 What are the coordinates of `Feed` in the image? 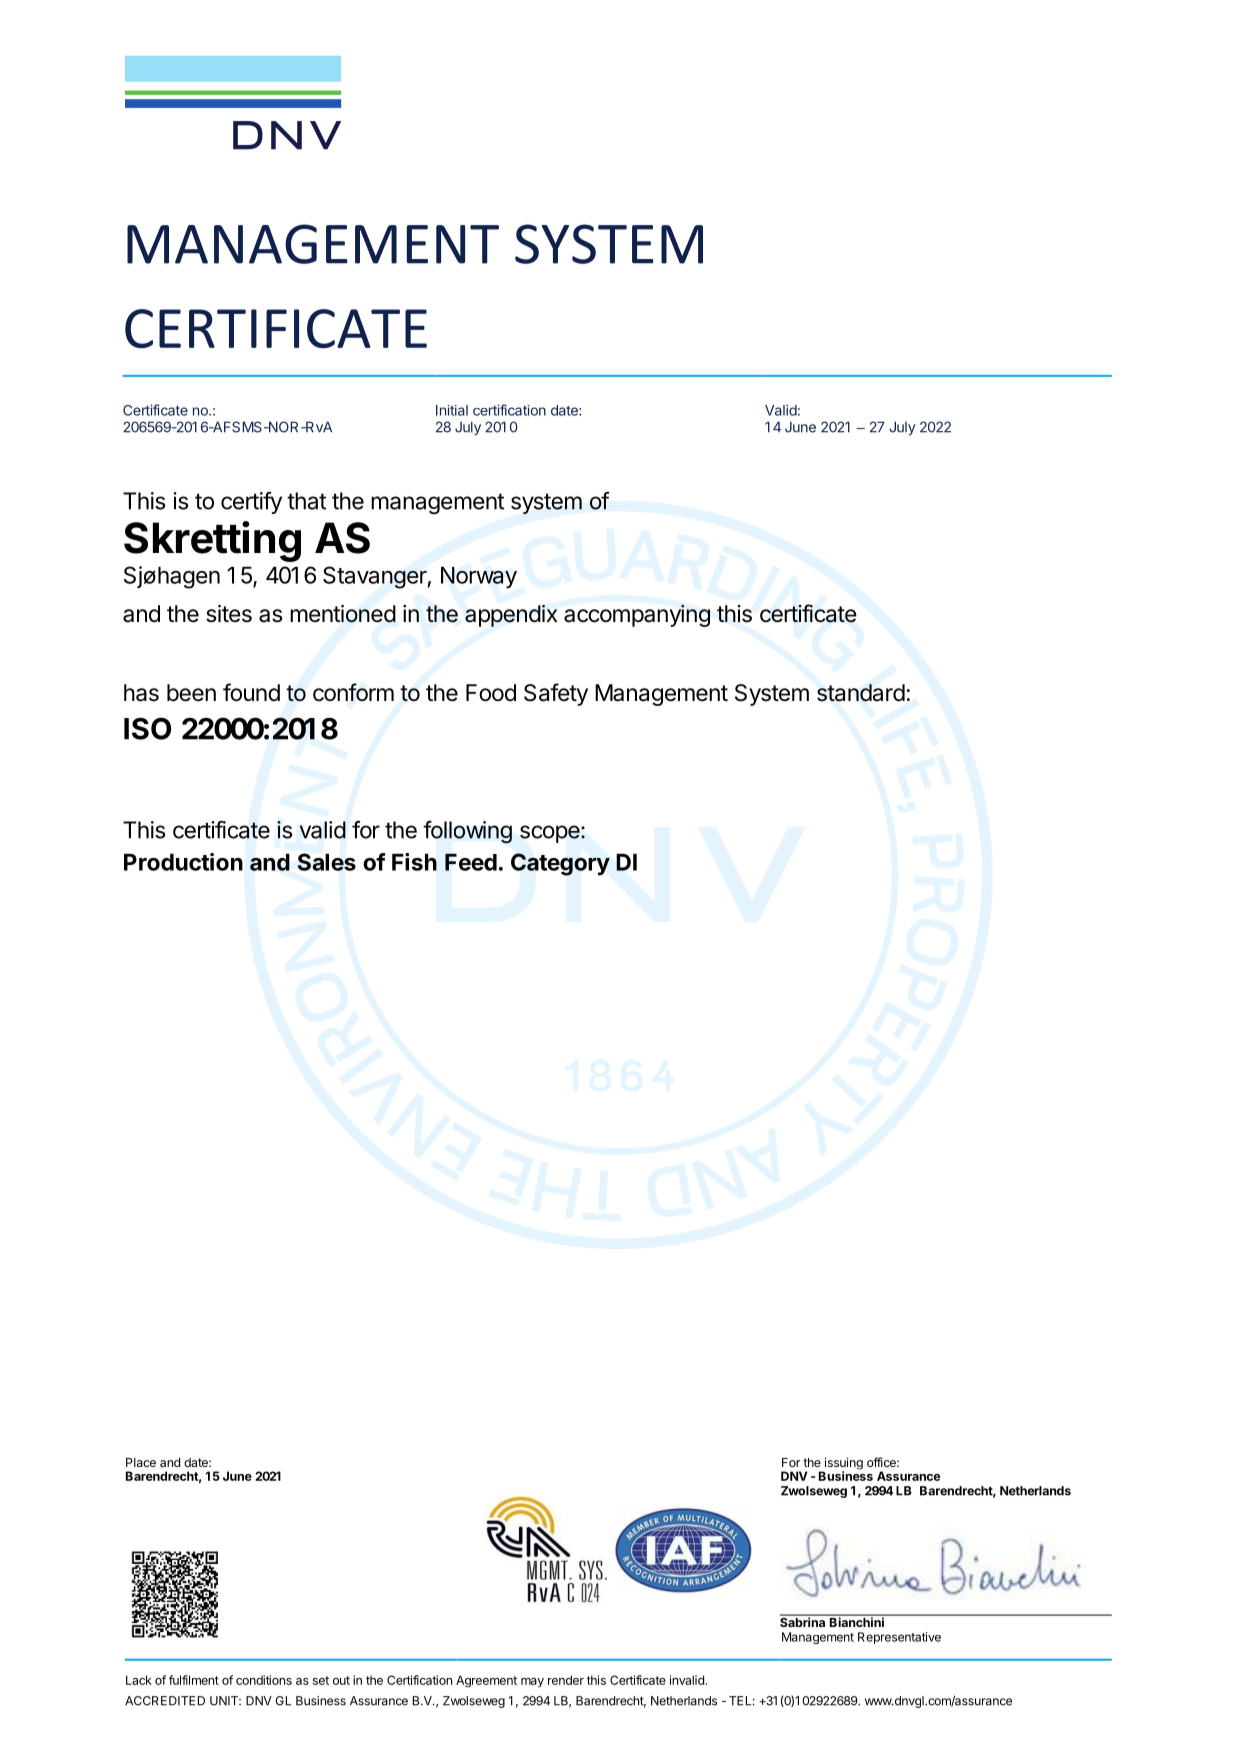 It's located at (471, 862).
